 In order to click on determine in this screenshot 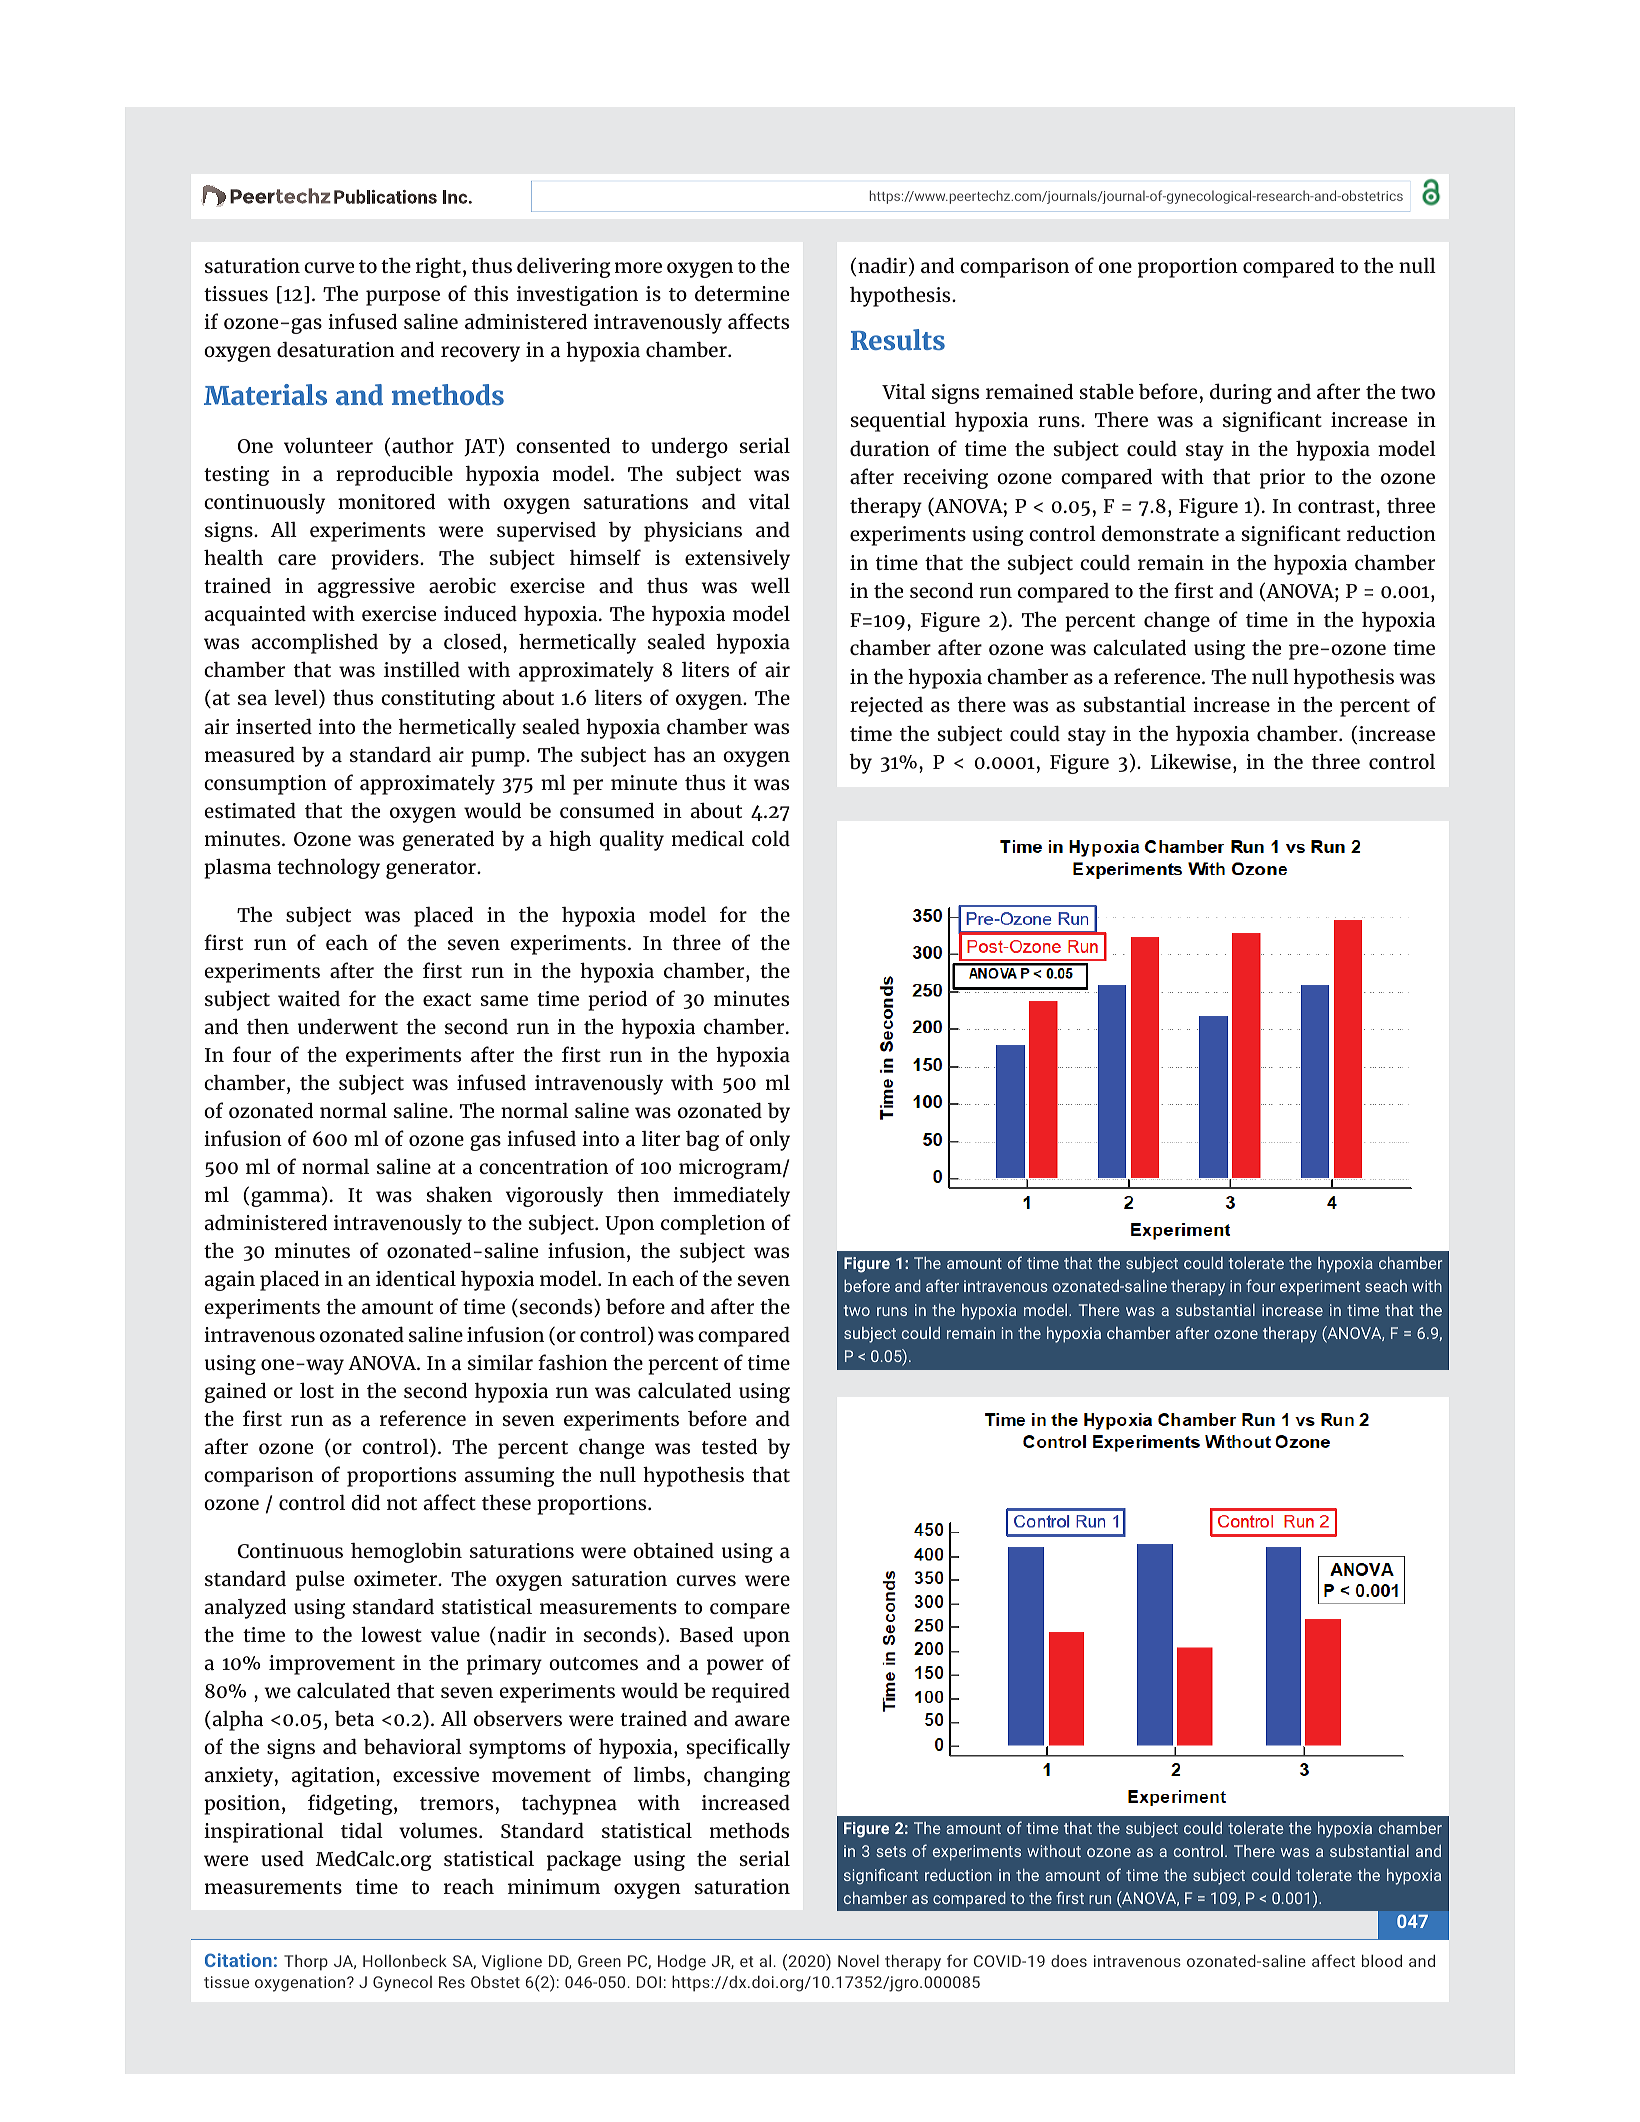, I will do `click(742, 293)`.
